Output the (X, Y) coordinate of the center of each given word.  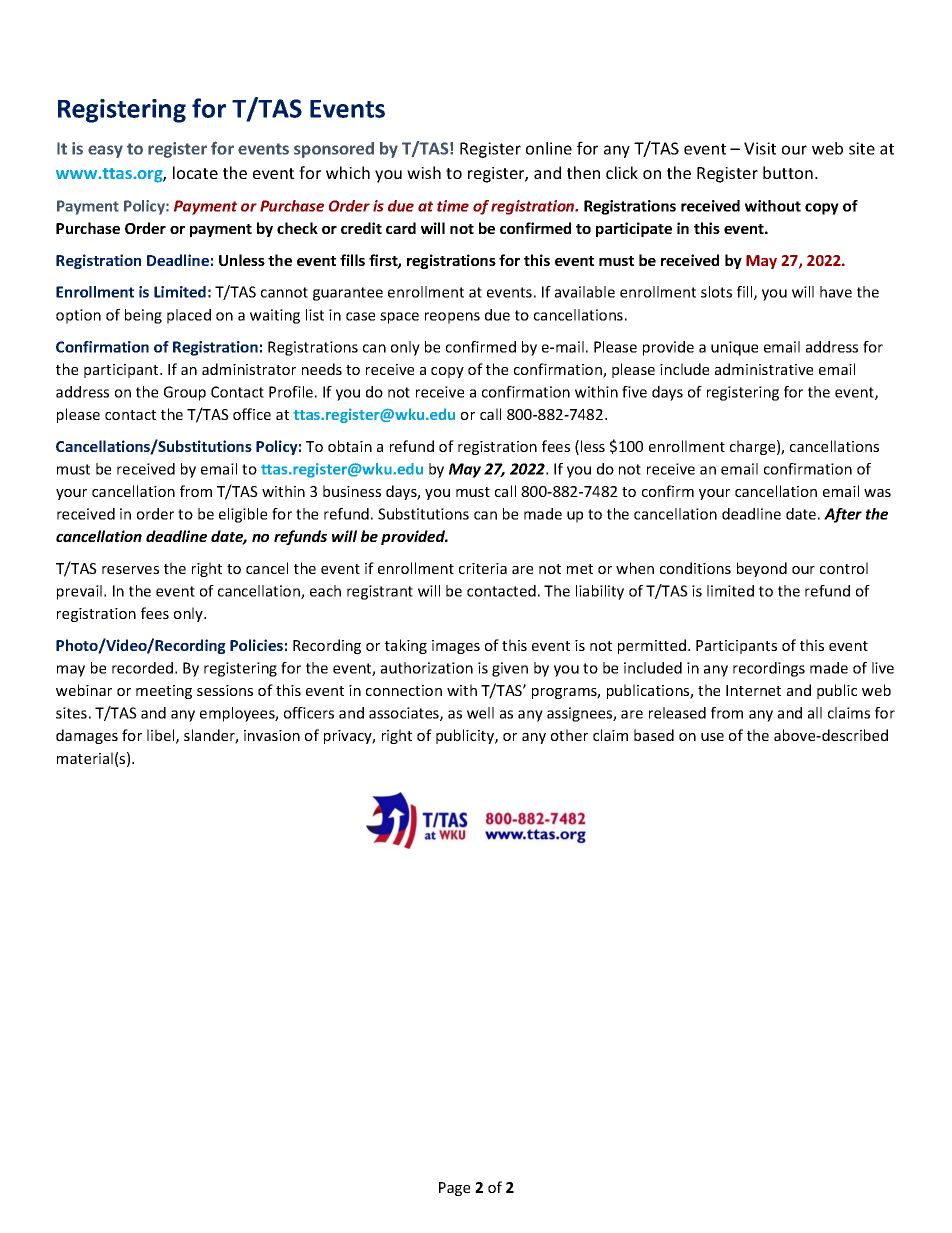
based (654, 735)
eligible (243, 515)
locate (195, 172)
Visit (760, 148)
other (569, 735)
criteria (483, 568)
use (712, 737)
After (843, 515)
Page (454, 1189)
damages (87, 736)
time (453, 206)
